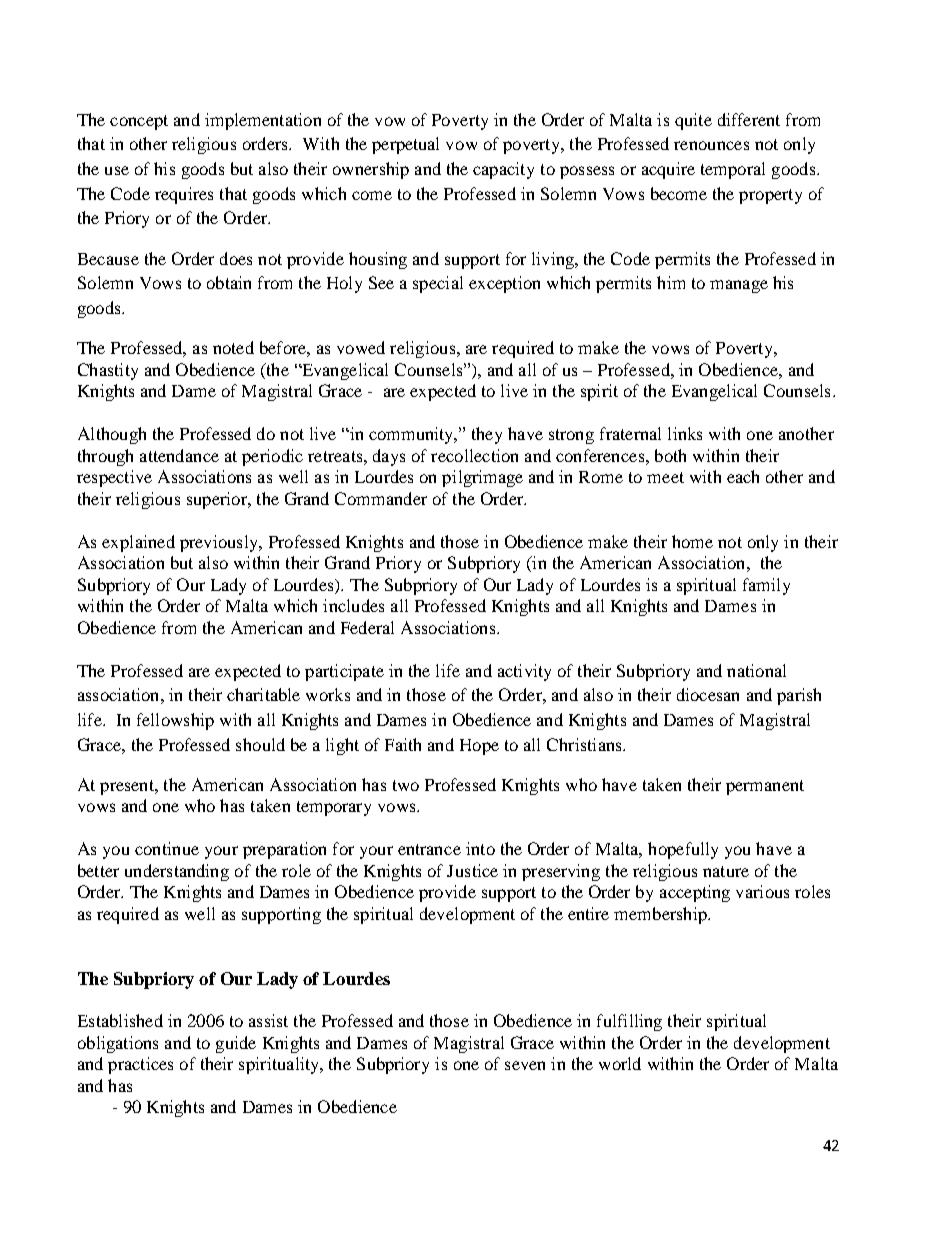  Describe the element at coordinates (685, 433) in the document. I see `links` at that location.
